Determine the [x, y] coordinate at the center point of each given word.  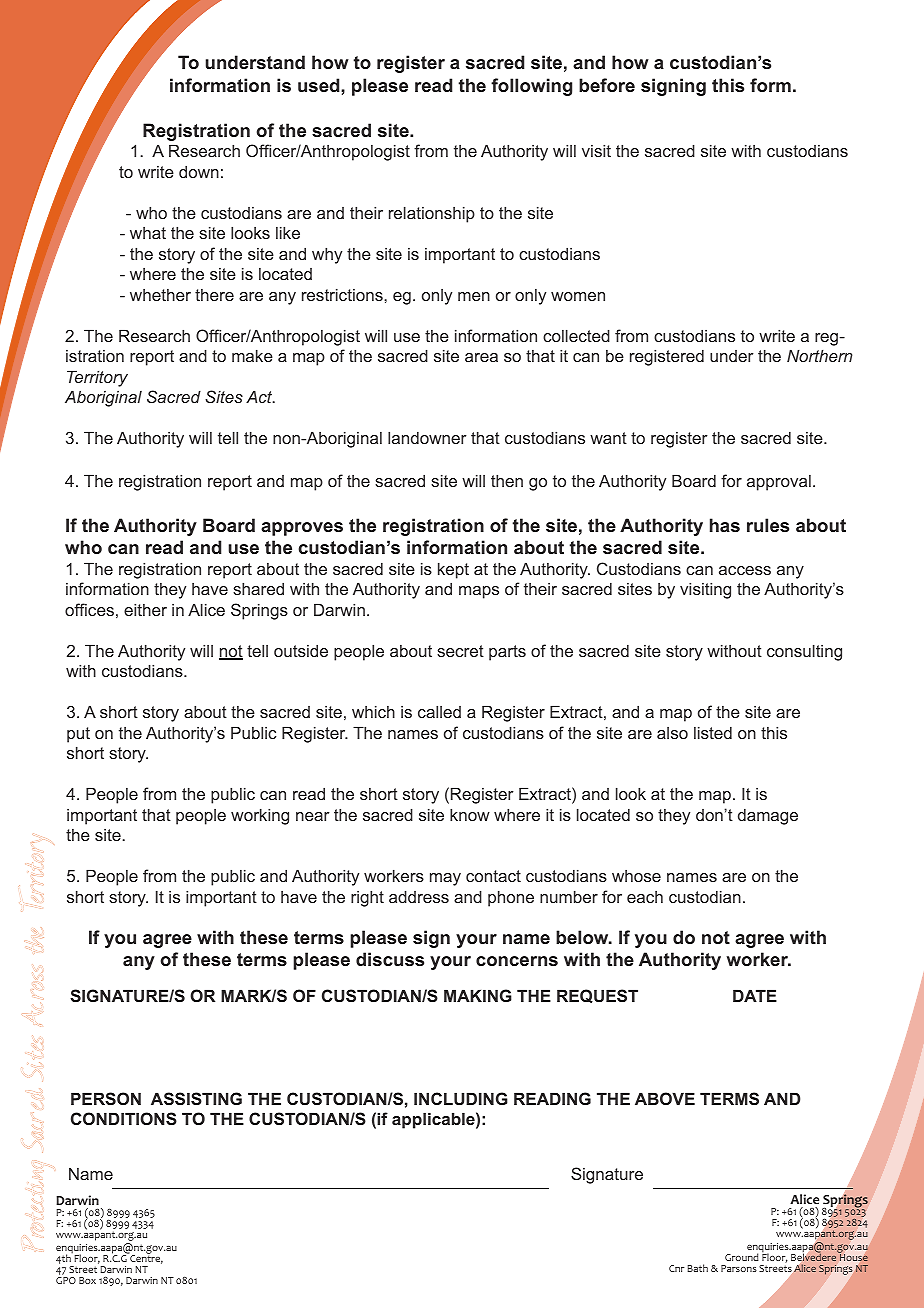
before [607, 85]
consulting [804, 652]
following [531, 87]
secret [460, 651]
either [145, 609]
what [148, 233]
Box [87, 1280]
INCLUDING [461, 1098]
